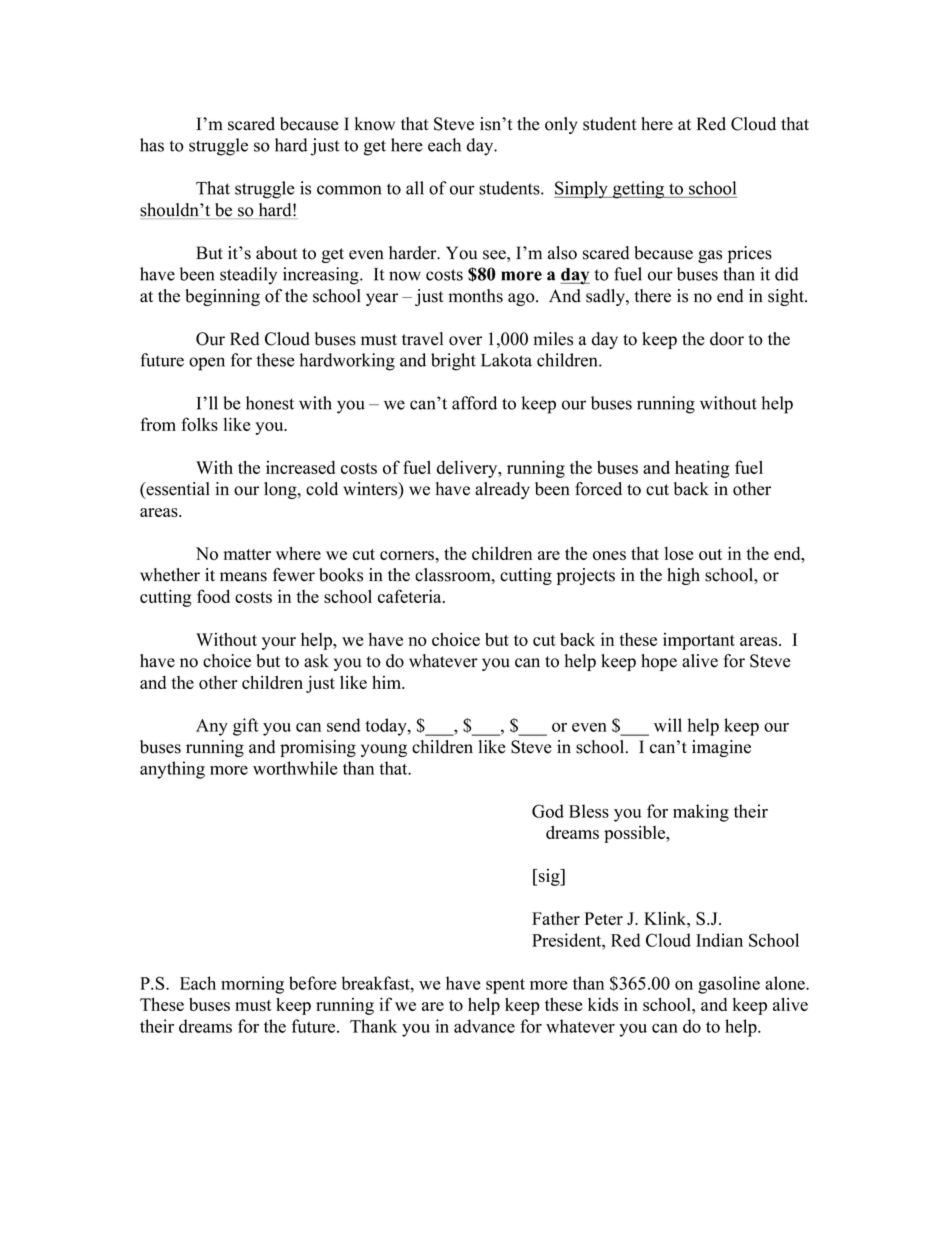  Describe the element at coordinates (729, 985) in the screenshot. I see `gasoline` at that location.
